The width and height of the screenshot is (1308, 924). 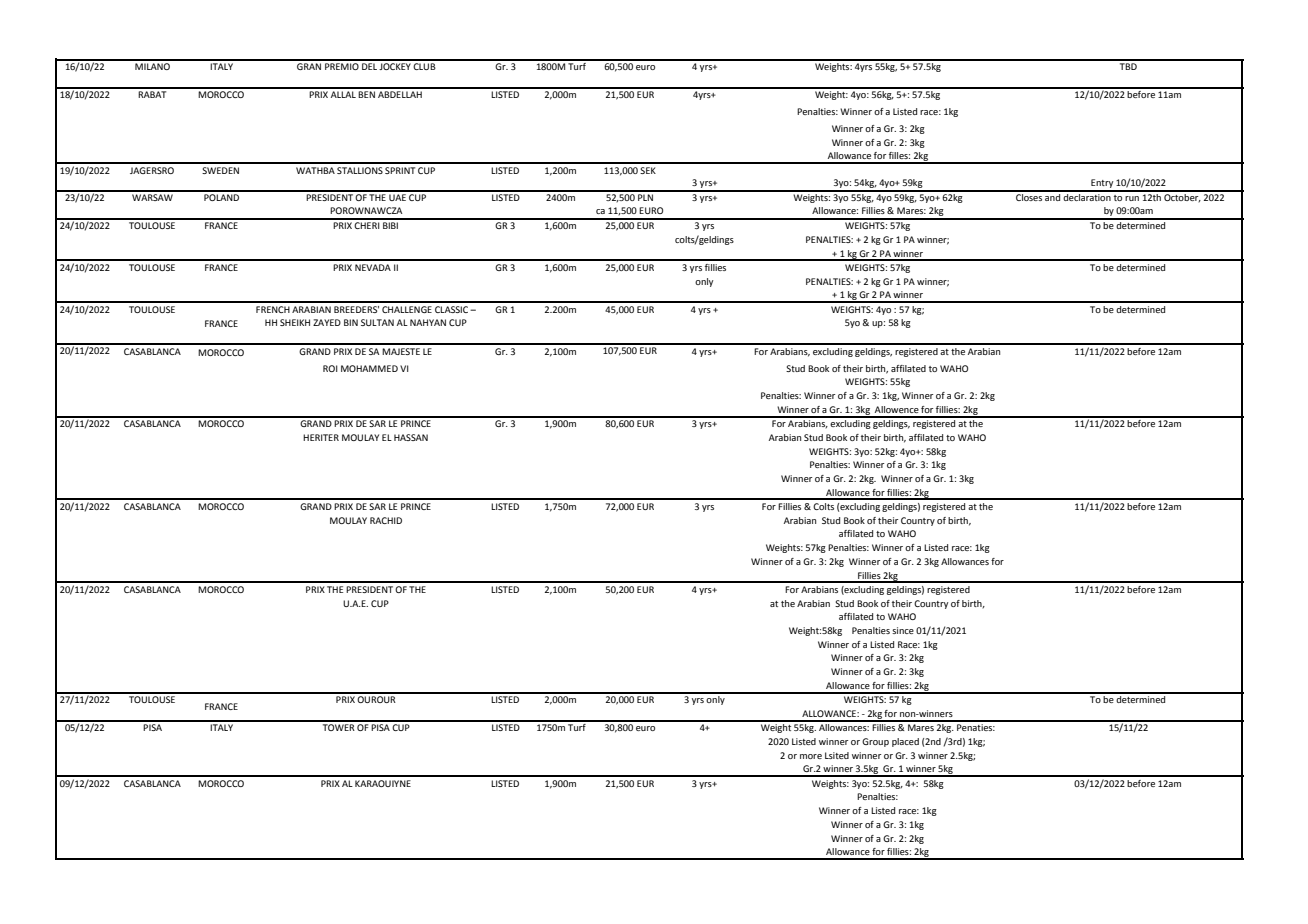 I want to click on MOHAMMED, so click(x=369, y=368).
